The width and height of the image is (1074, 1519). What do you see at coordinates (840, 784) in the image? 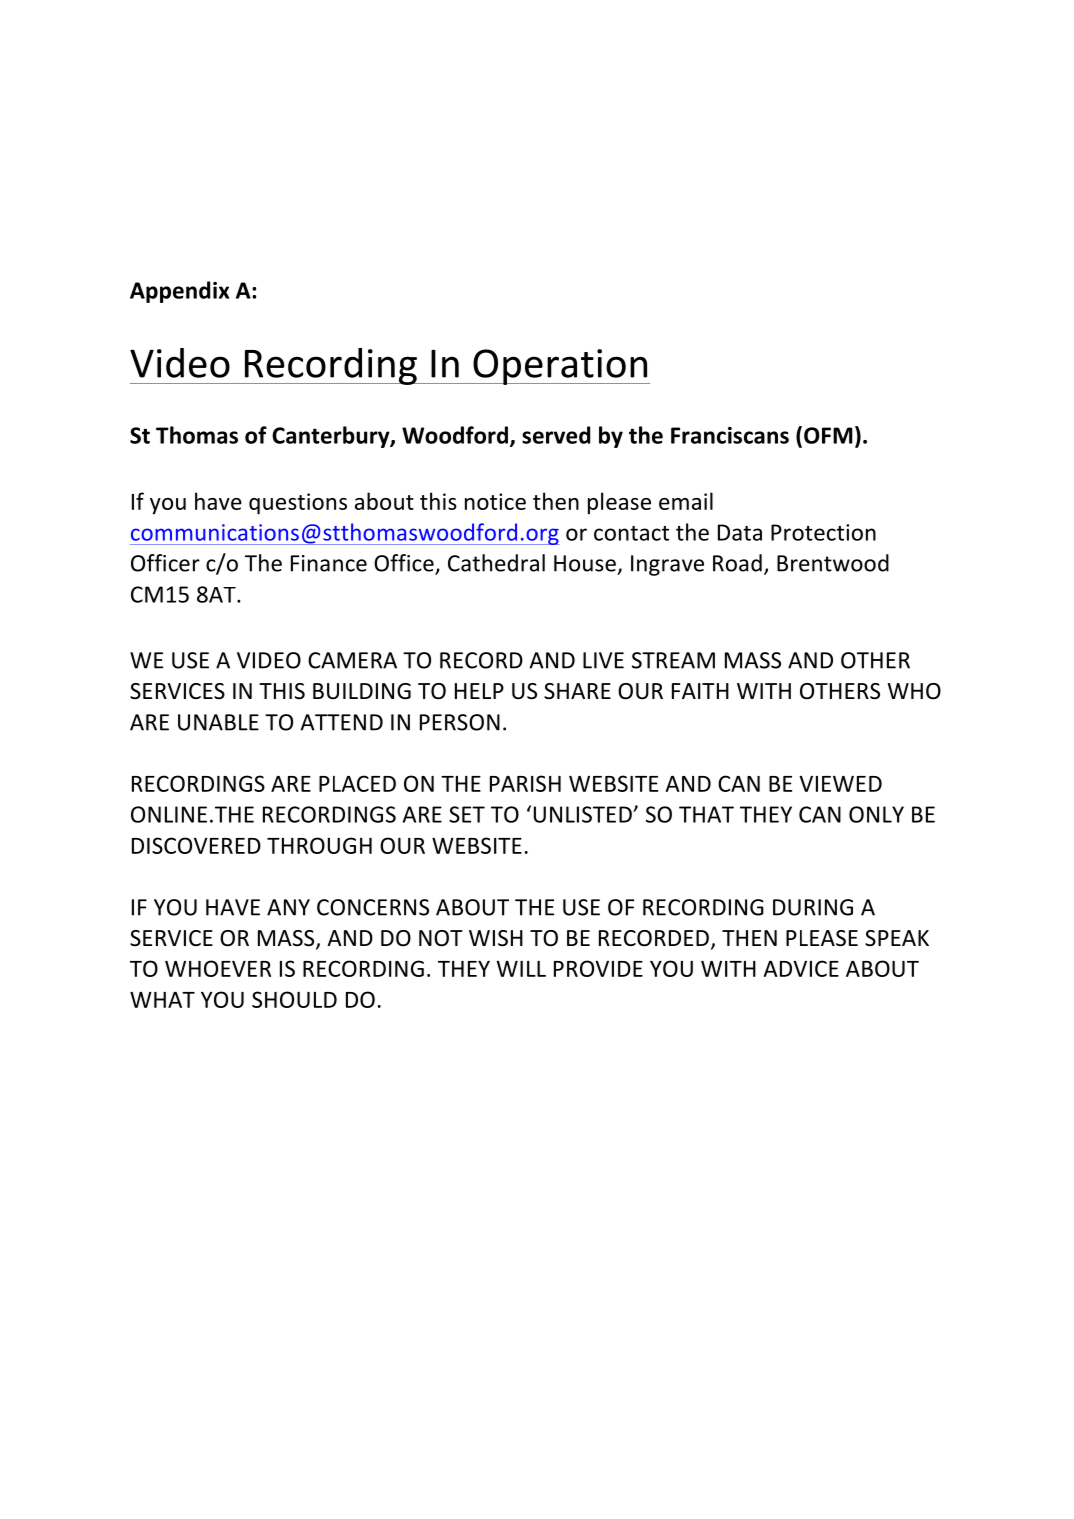
I see `VIEWED` at bounding box center [840, 784].
